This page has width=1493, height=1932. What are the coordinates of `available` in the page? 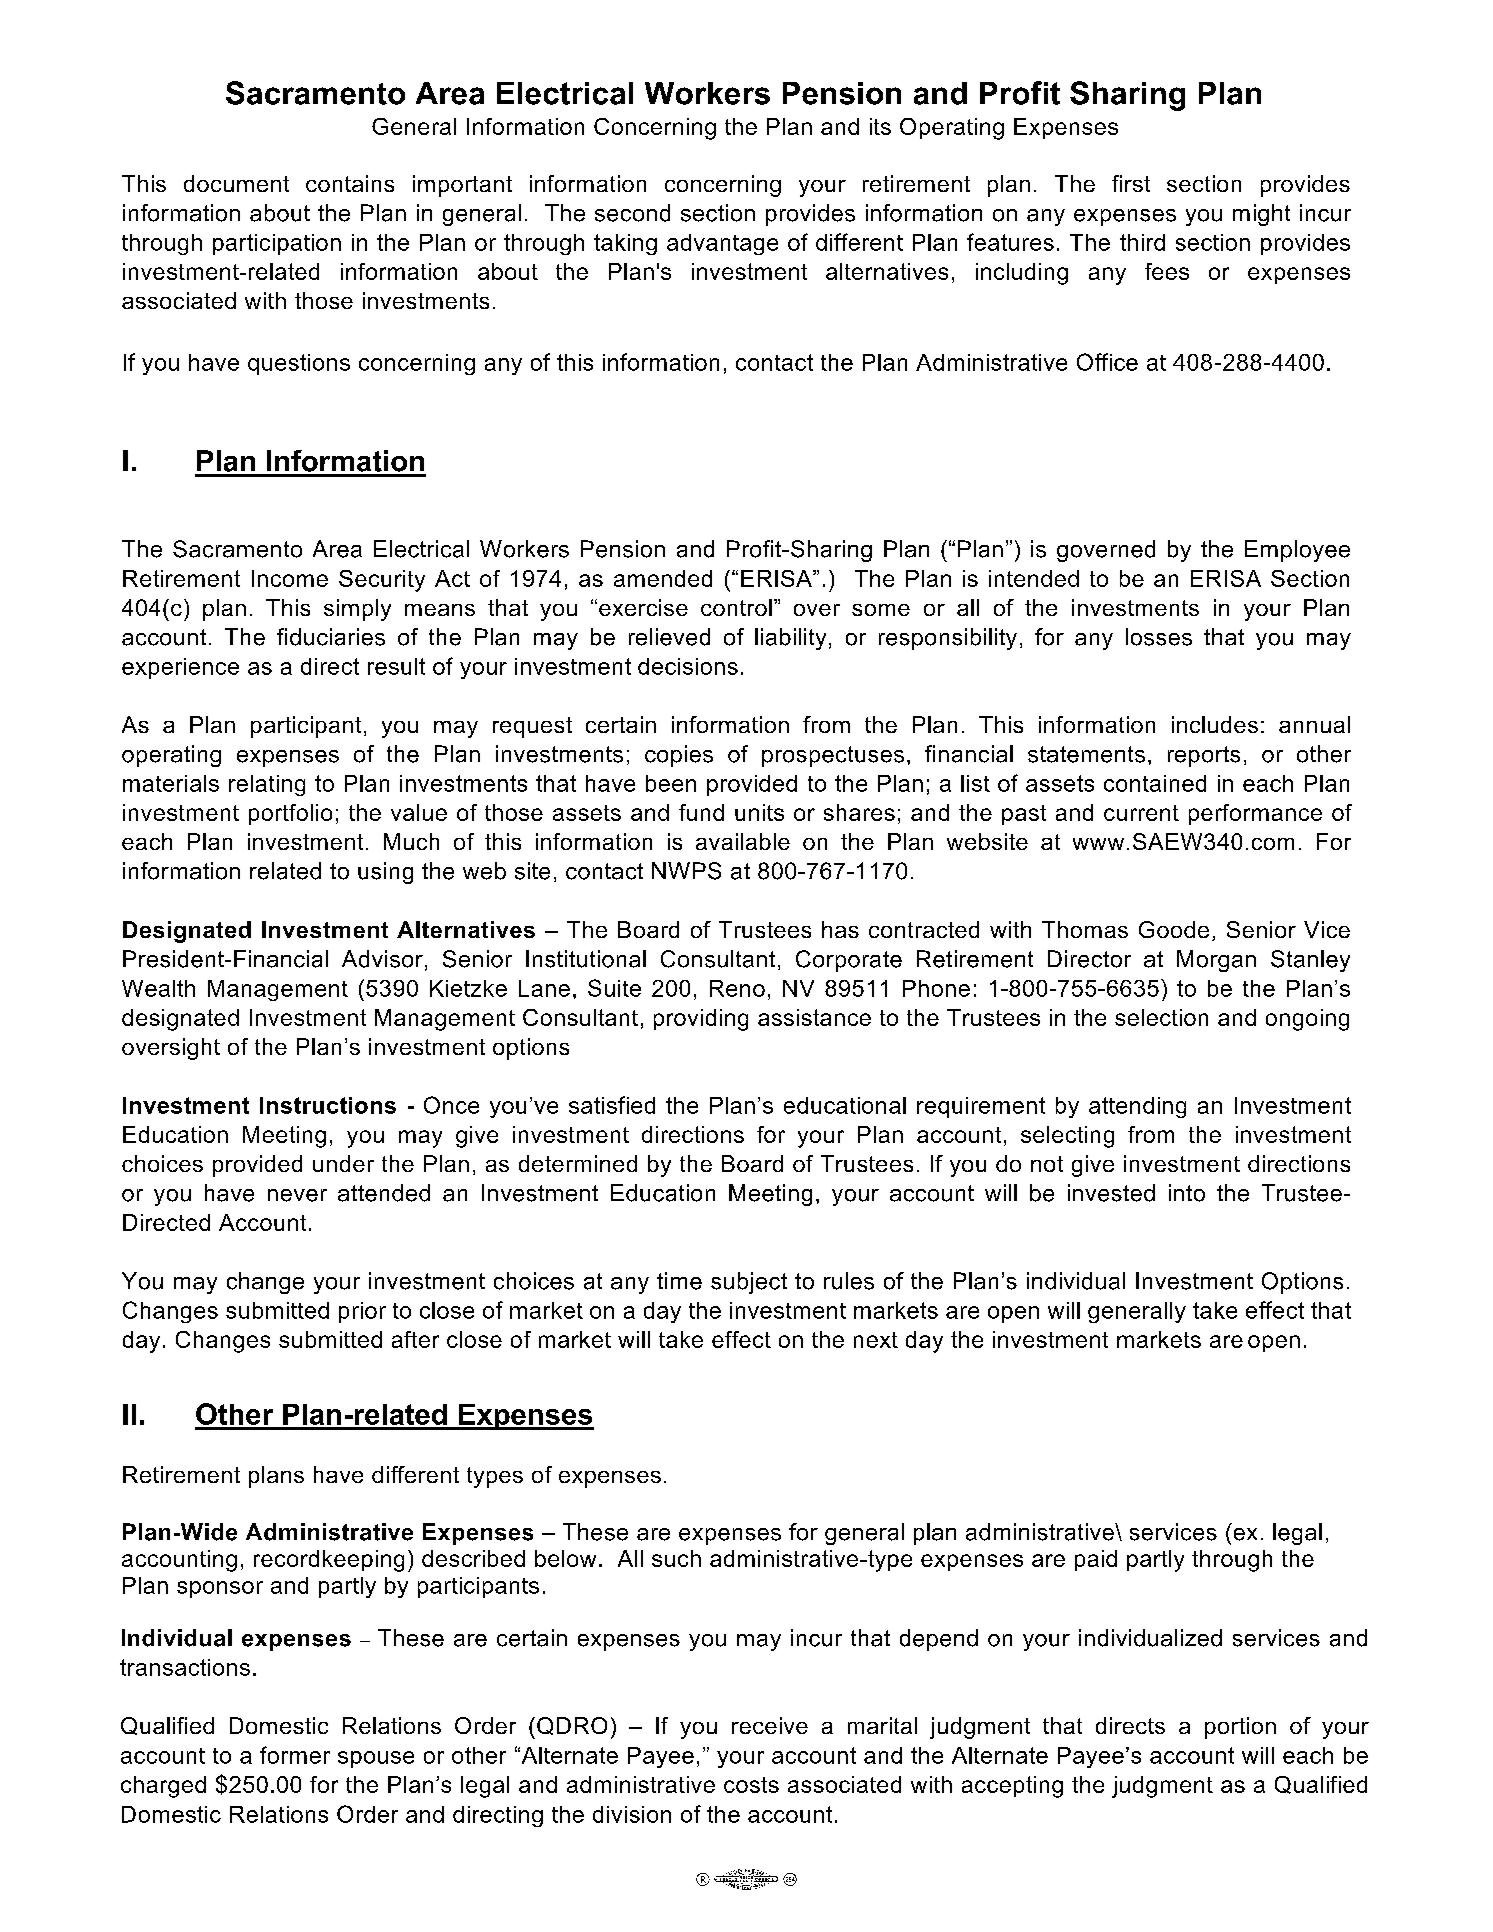 It's located at (743, 841).
